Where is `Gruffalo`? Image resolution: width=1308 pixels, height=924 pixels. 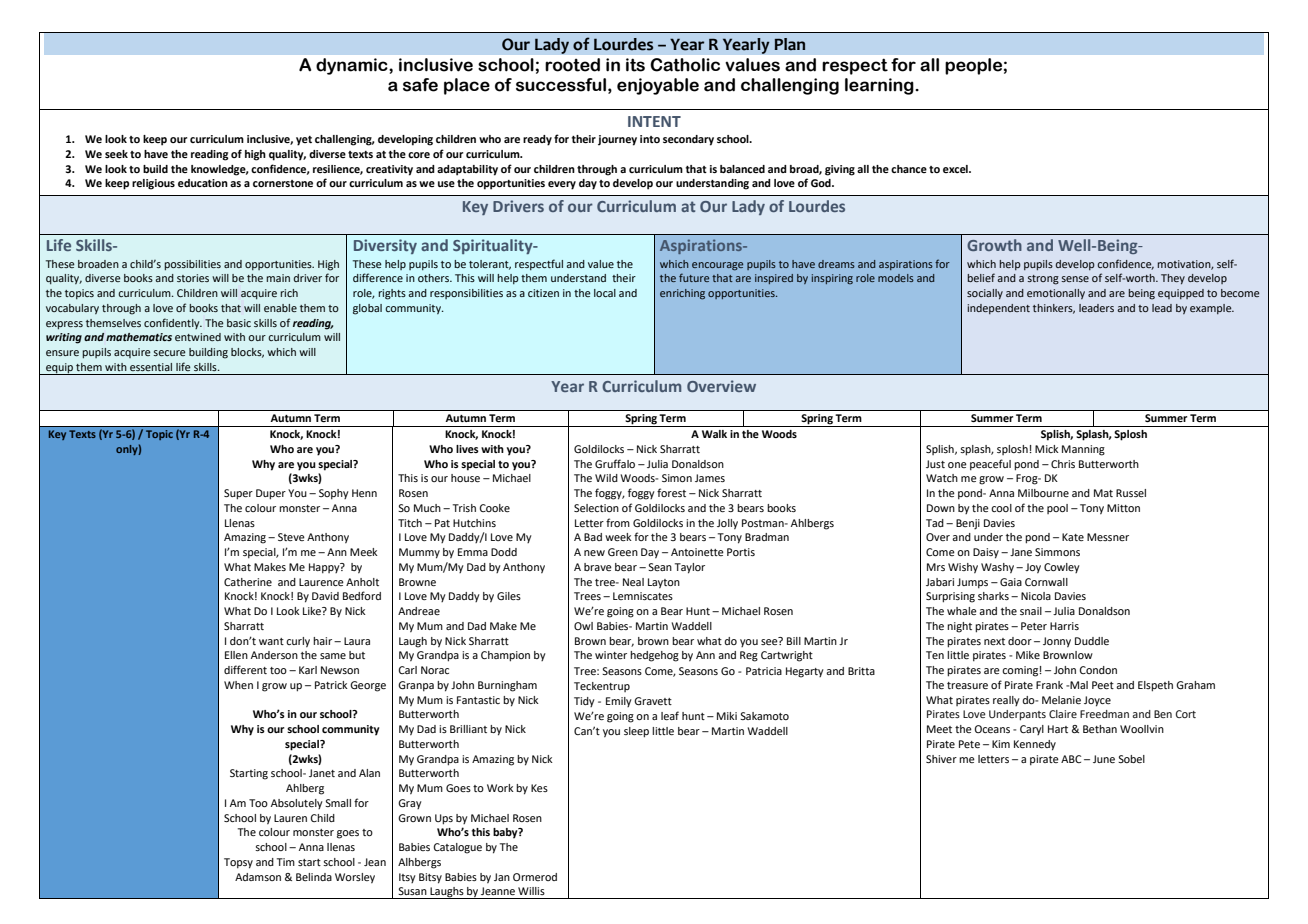
Gruffalo is located at coordinates (615, 463).
